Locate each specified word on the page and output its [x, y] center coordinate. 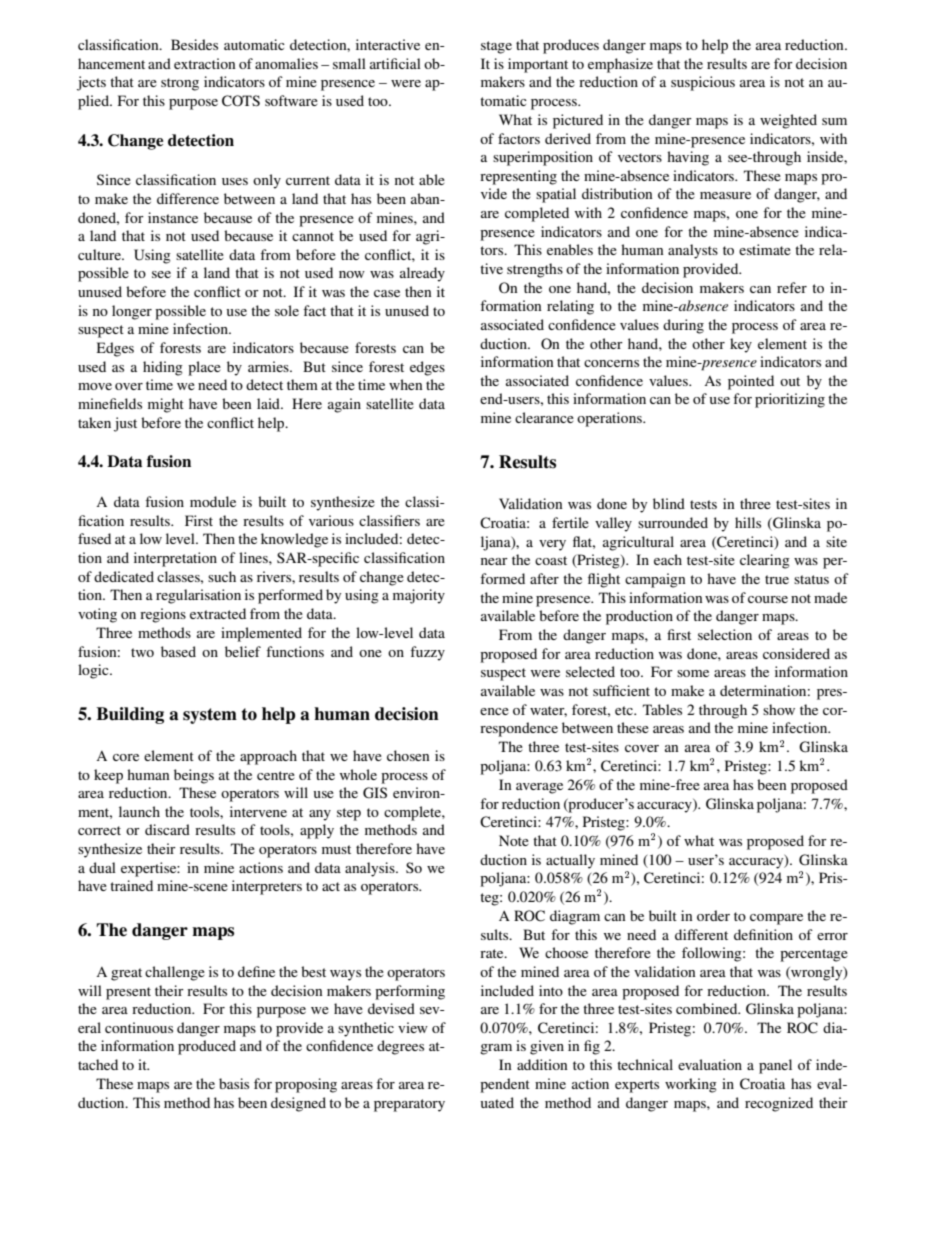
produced [207, 1047]
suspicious [703, 83]
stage [496, 47]
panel [775, 1066]
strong [180, 84]
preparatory [409, 1105]
